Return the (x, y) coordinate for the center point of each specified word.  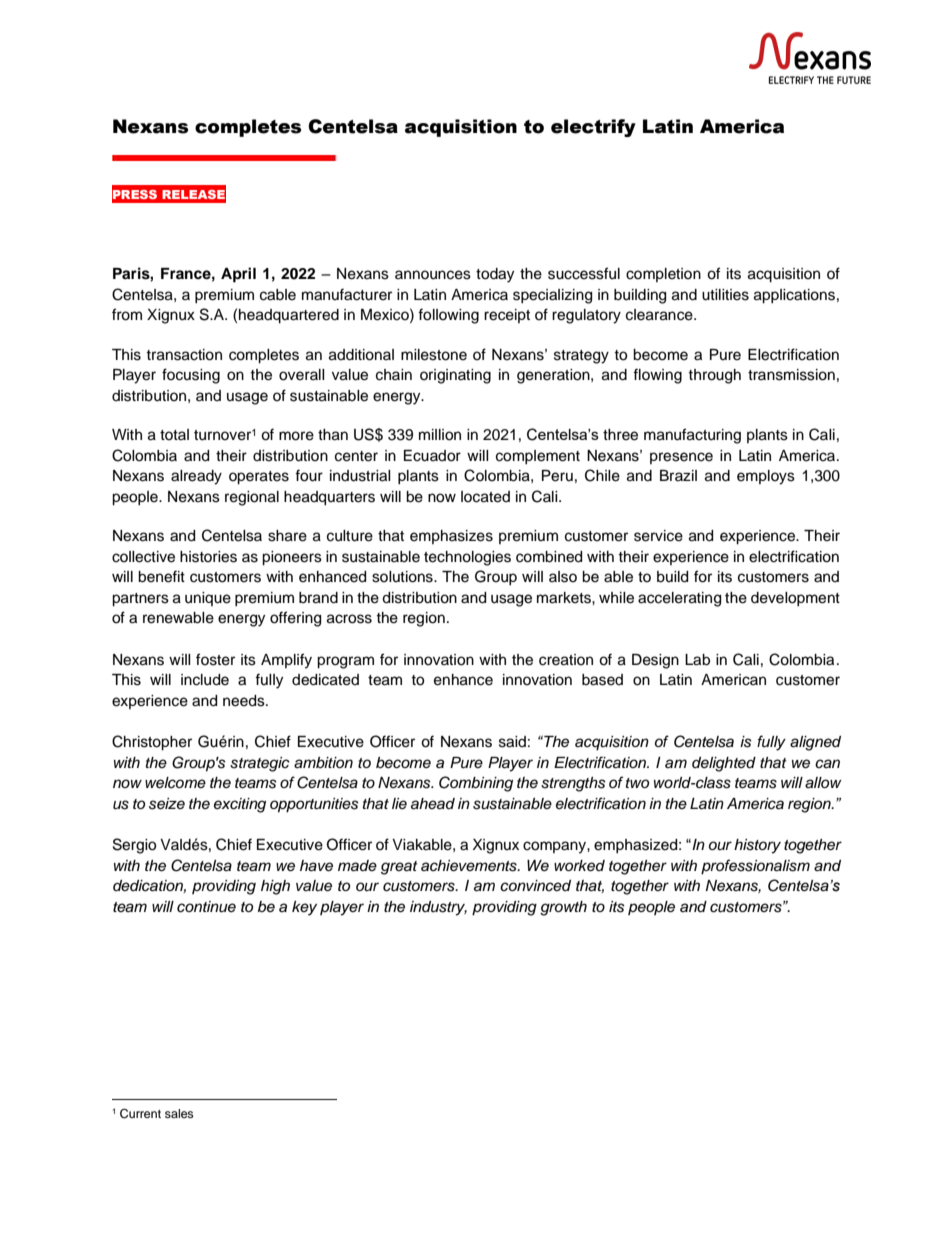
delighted (724, 764)
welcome (175, 783)
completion (663, 275)
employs (766, 477)
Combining (476, 784)
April (238, 275)
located (485, 497)
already (196, 477)
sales (179, 1113)
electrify (593, 128)
